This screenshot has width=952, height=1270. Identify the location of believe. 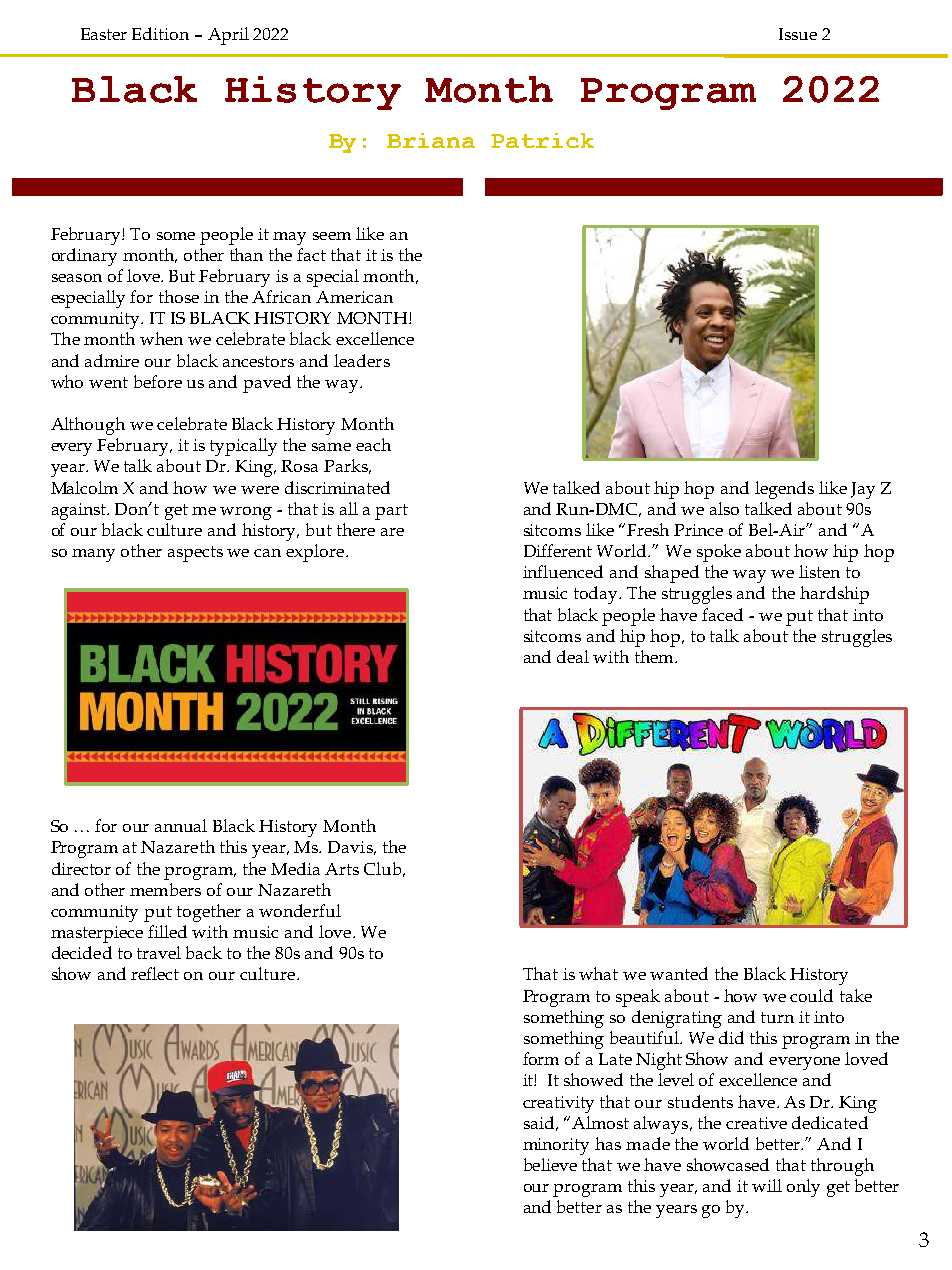
(550, 1164).
